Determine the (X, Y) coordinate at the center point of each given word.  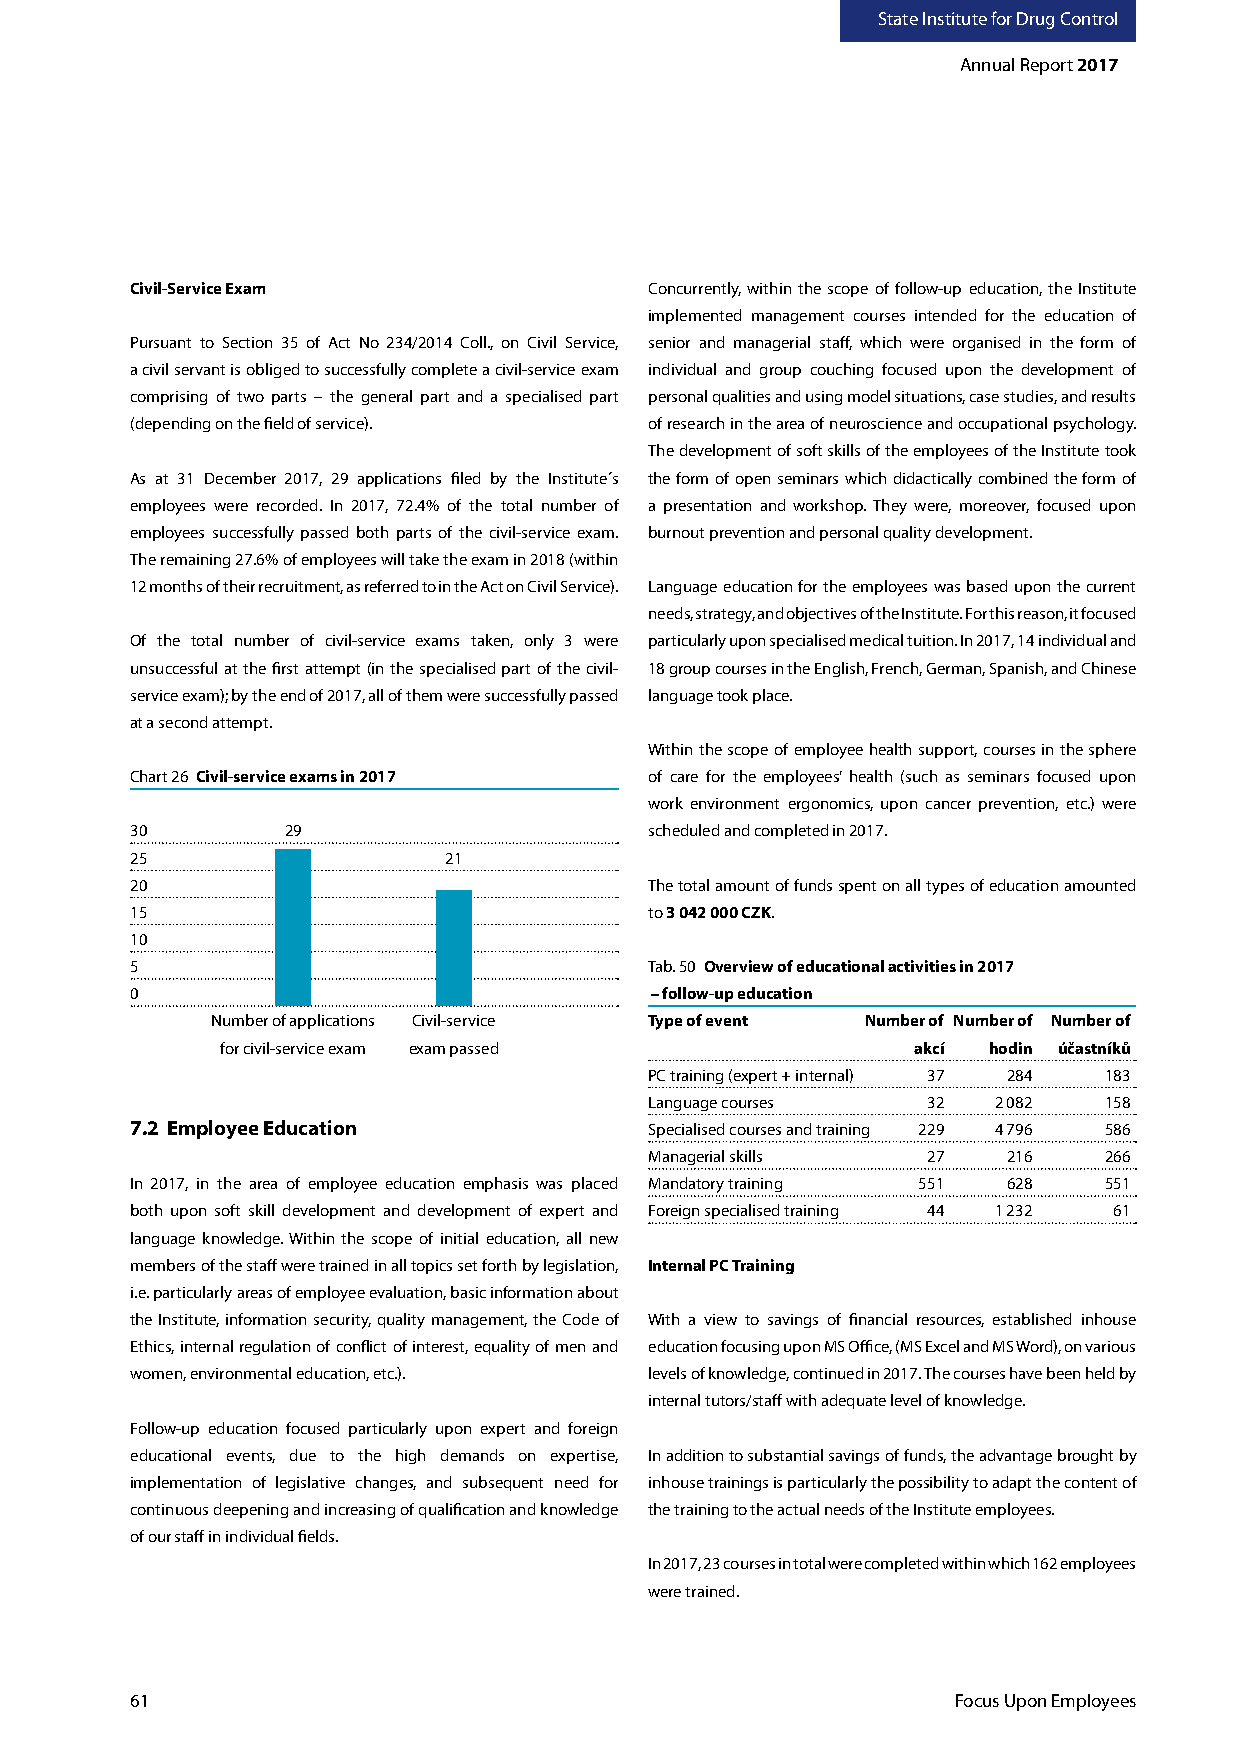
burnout (676, 532)
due (303, 1455)
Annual (987, 64)
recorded (287, 505)
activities (922, 966)
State (898, 18)
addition (695, 1455)
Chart (149, 776)
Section (247, 342)
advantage (1016, 1456)
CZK (758, 912)
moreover (994, 508)
